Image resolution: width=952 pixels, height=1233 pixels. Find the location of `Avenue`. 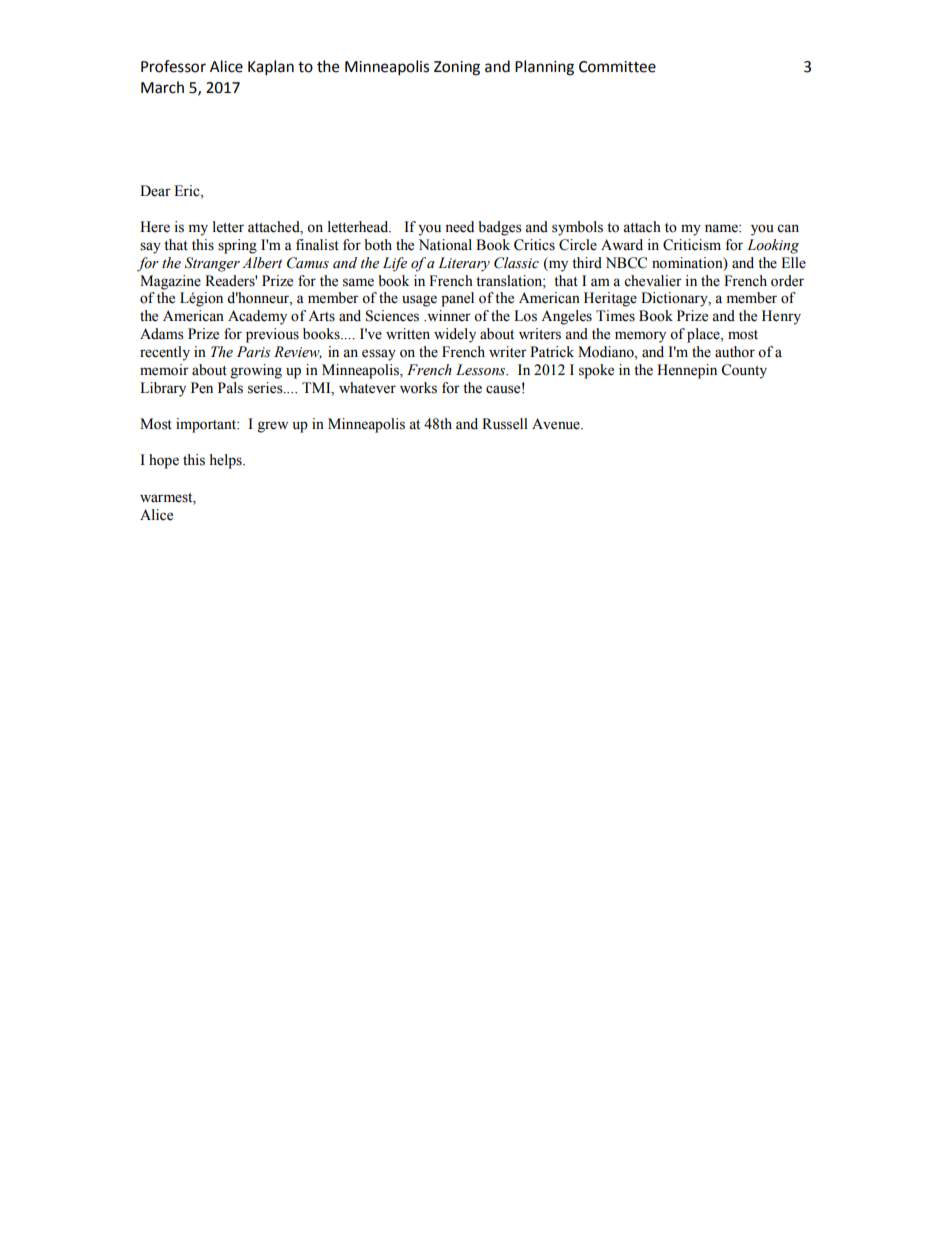

Avenue is located at coordinates (557, 424).
